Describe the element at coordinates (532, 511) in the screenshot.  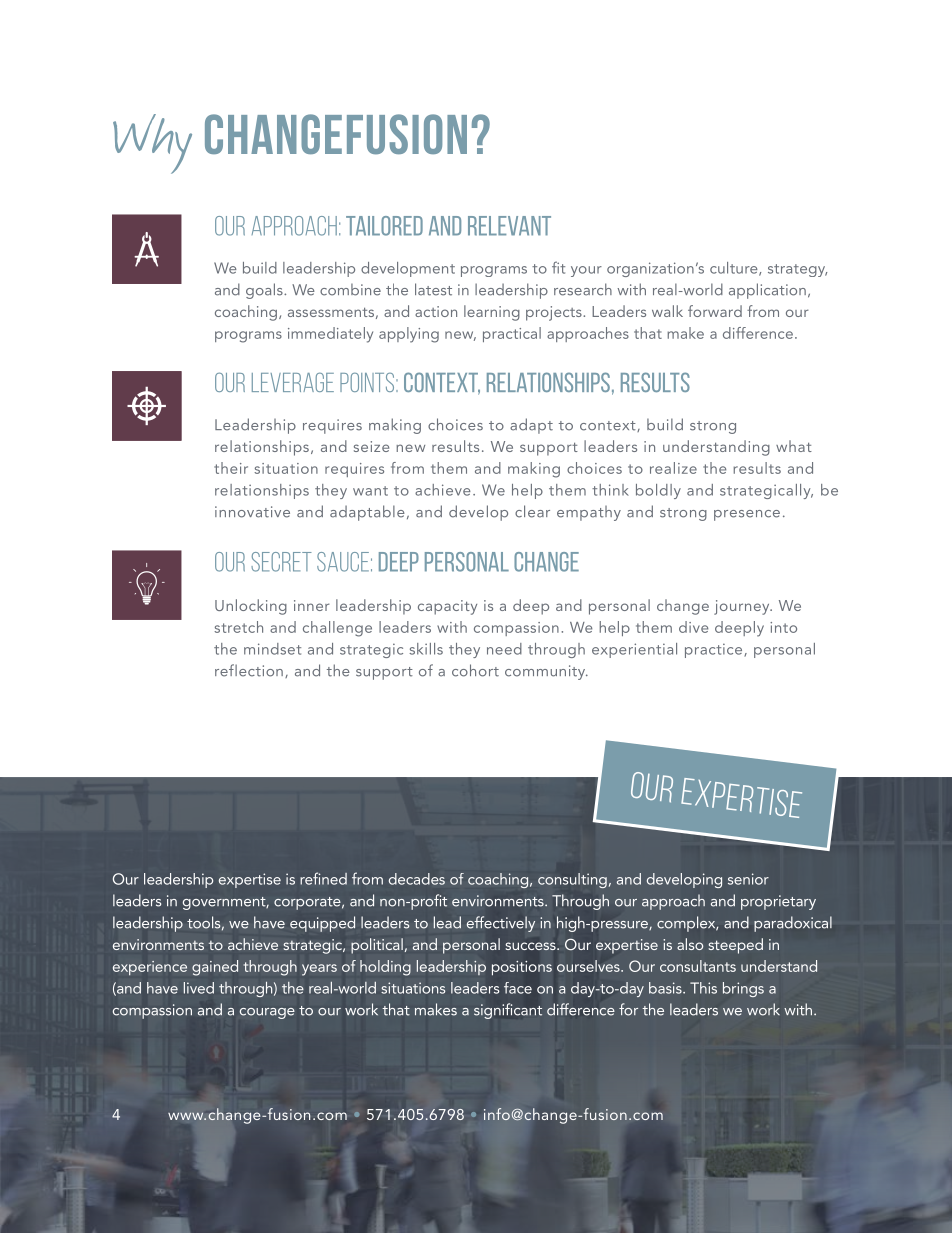
I see `clear` at that location.
